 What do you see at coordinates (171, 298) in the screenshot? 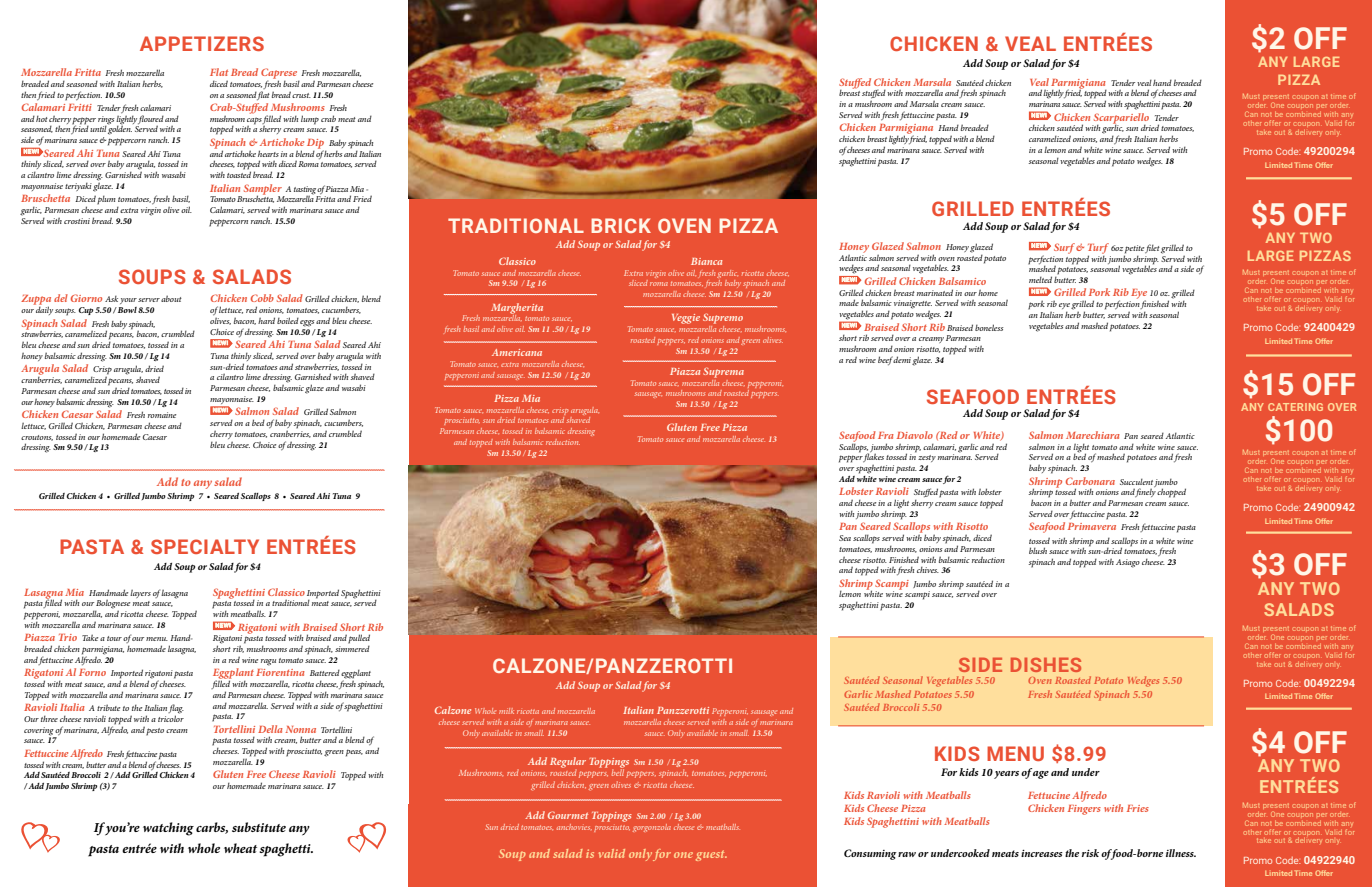
I see `about` at bounding box center [171, 298].
